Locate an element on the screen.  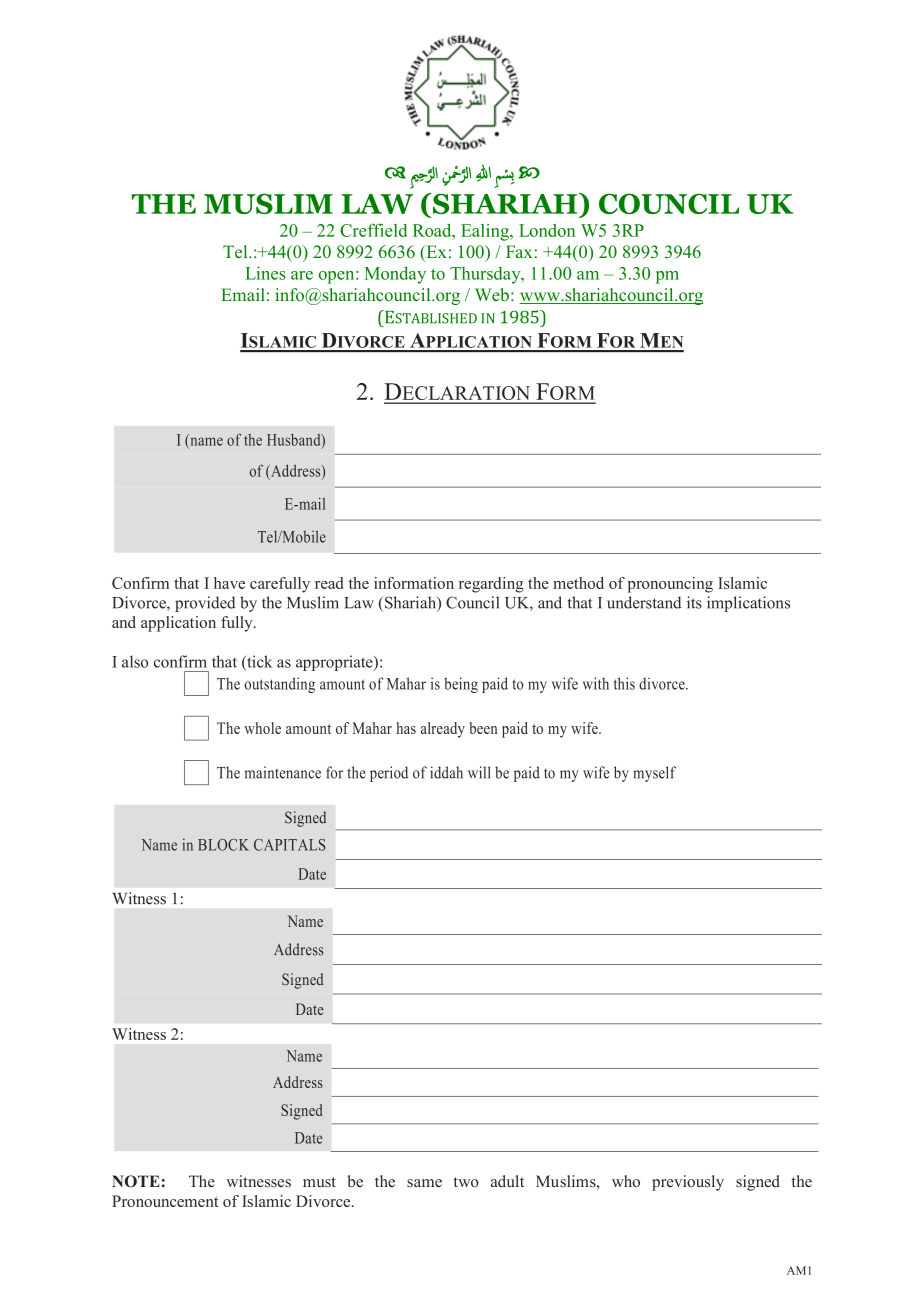
myself is located at coordinates (654, 774).
